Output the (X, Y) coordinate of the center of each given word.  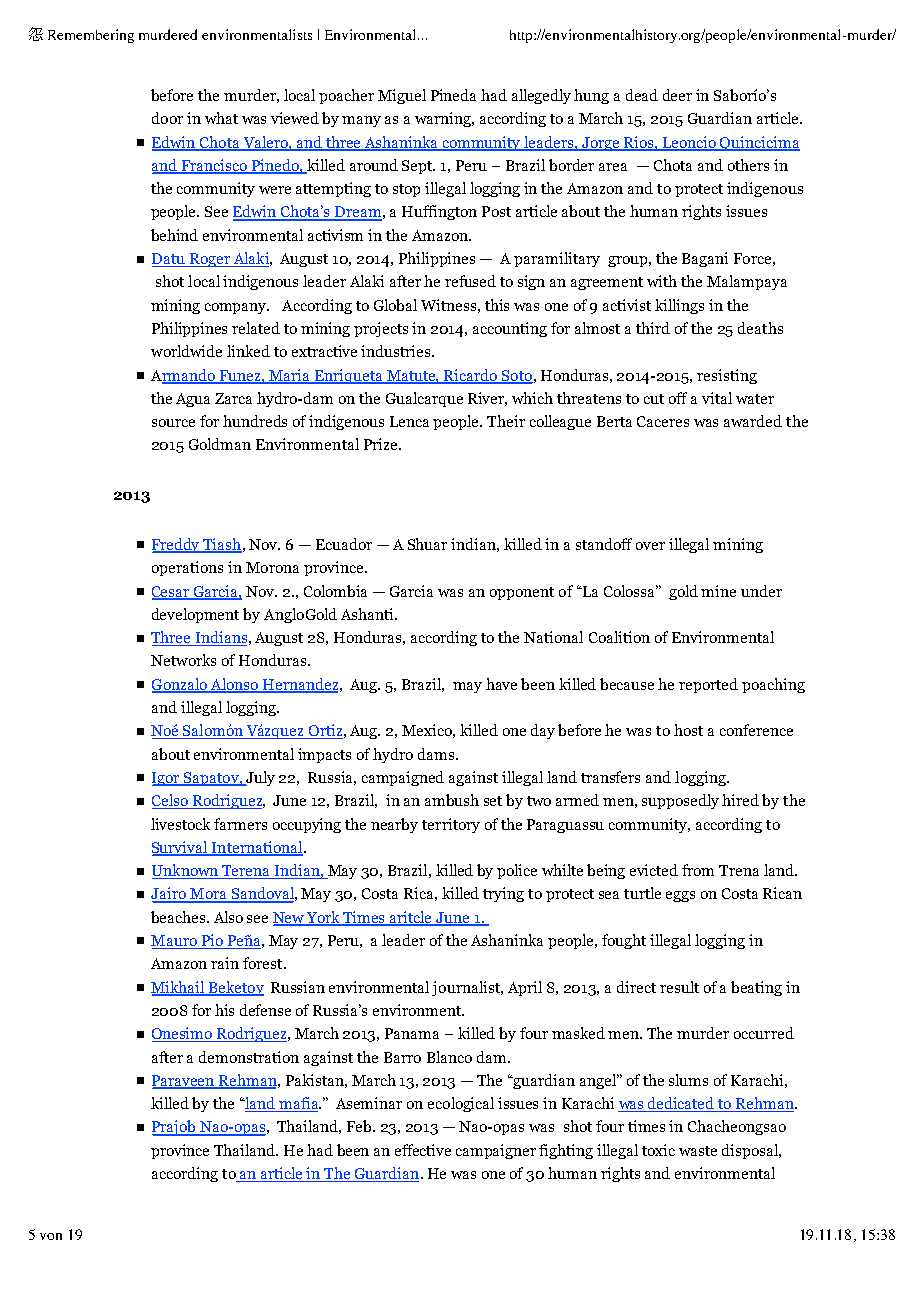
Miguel (402, 96)
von (51, 1236)
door (167, 118)
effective (423, 1150)
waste (698, 1151)
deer (677, 95)
